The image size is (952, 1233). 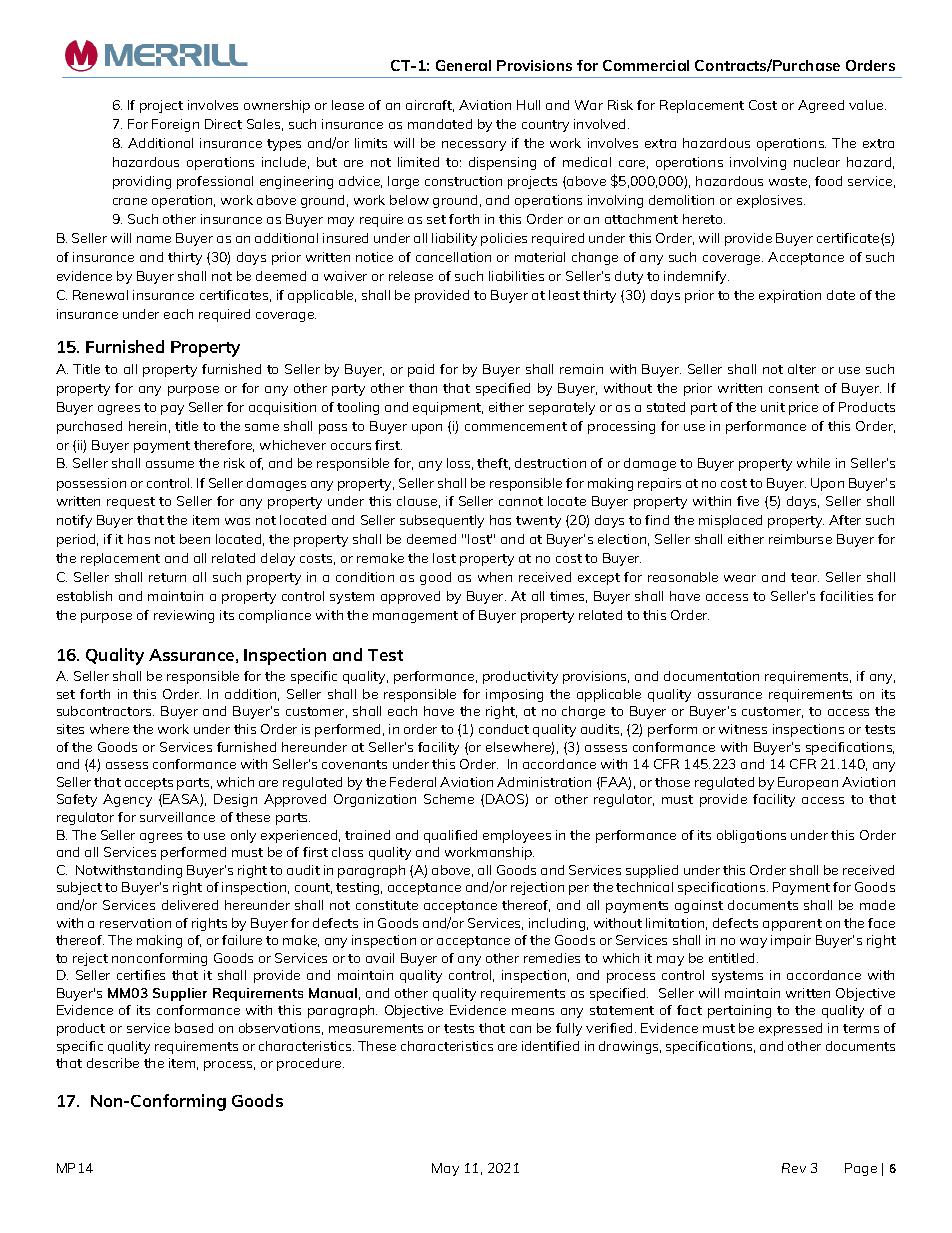 What do you see at coordinates (415, 617) in the image?
I see `management` at bounding box center [415, 617].
